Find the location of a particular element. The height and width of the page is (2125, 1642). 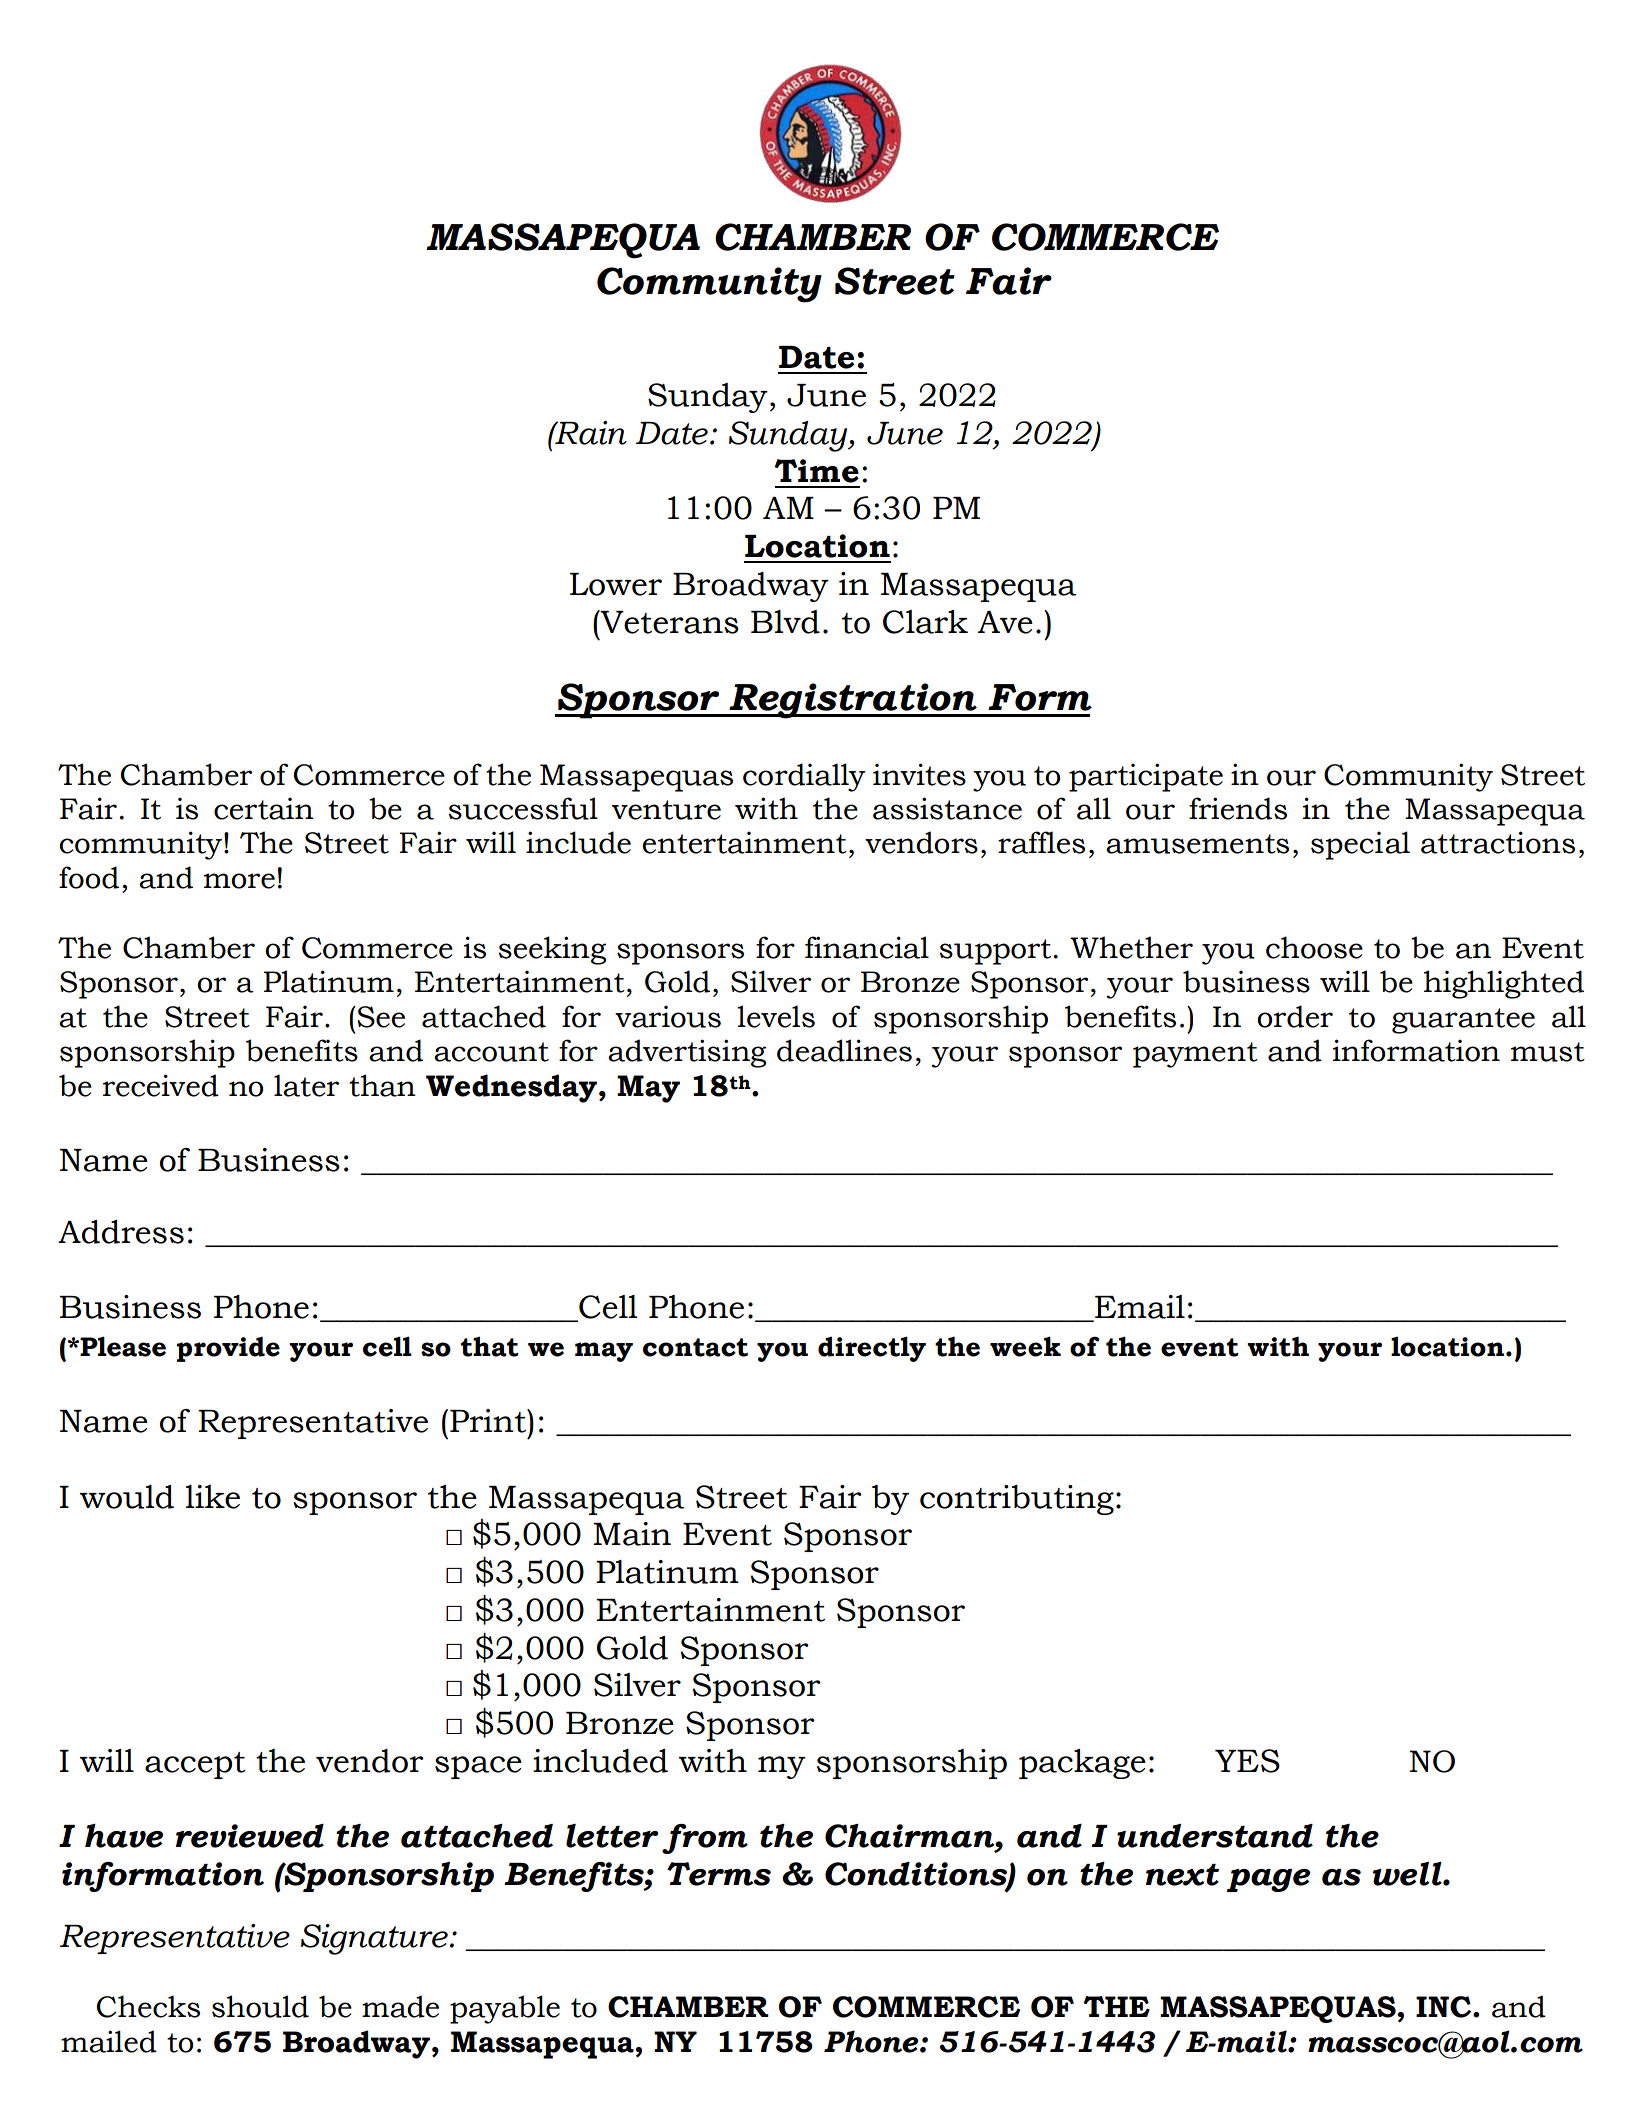

financial is located at coordinates (867, 947).
